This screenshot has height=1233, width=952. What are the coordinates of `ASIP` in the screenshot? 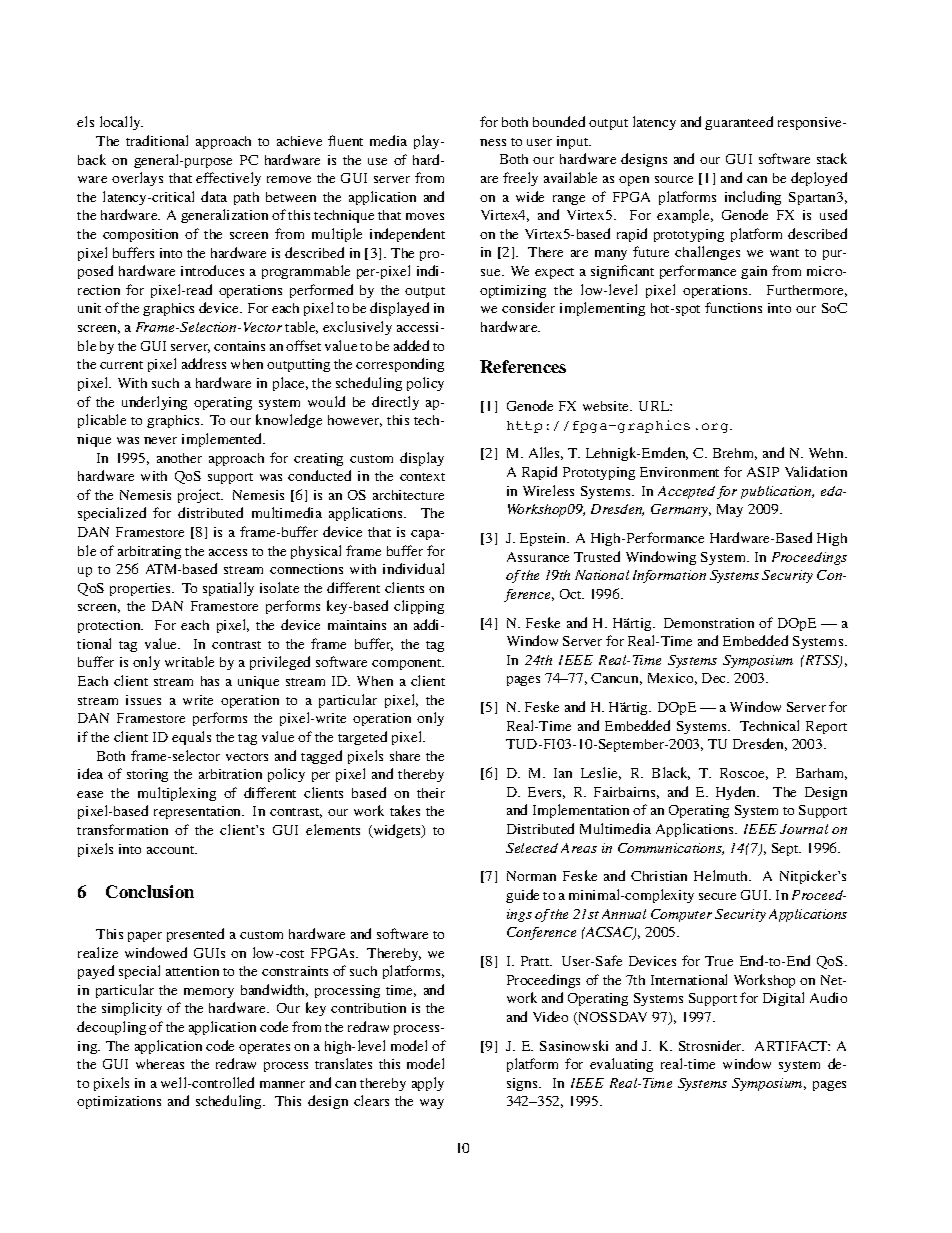 It's located at (763, 472).
